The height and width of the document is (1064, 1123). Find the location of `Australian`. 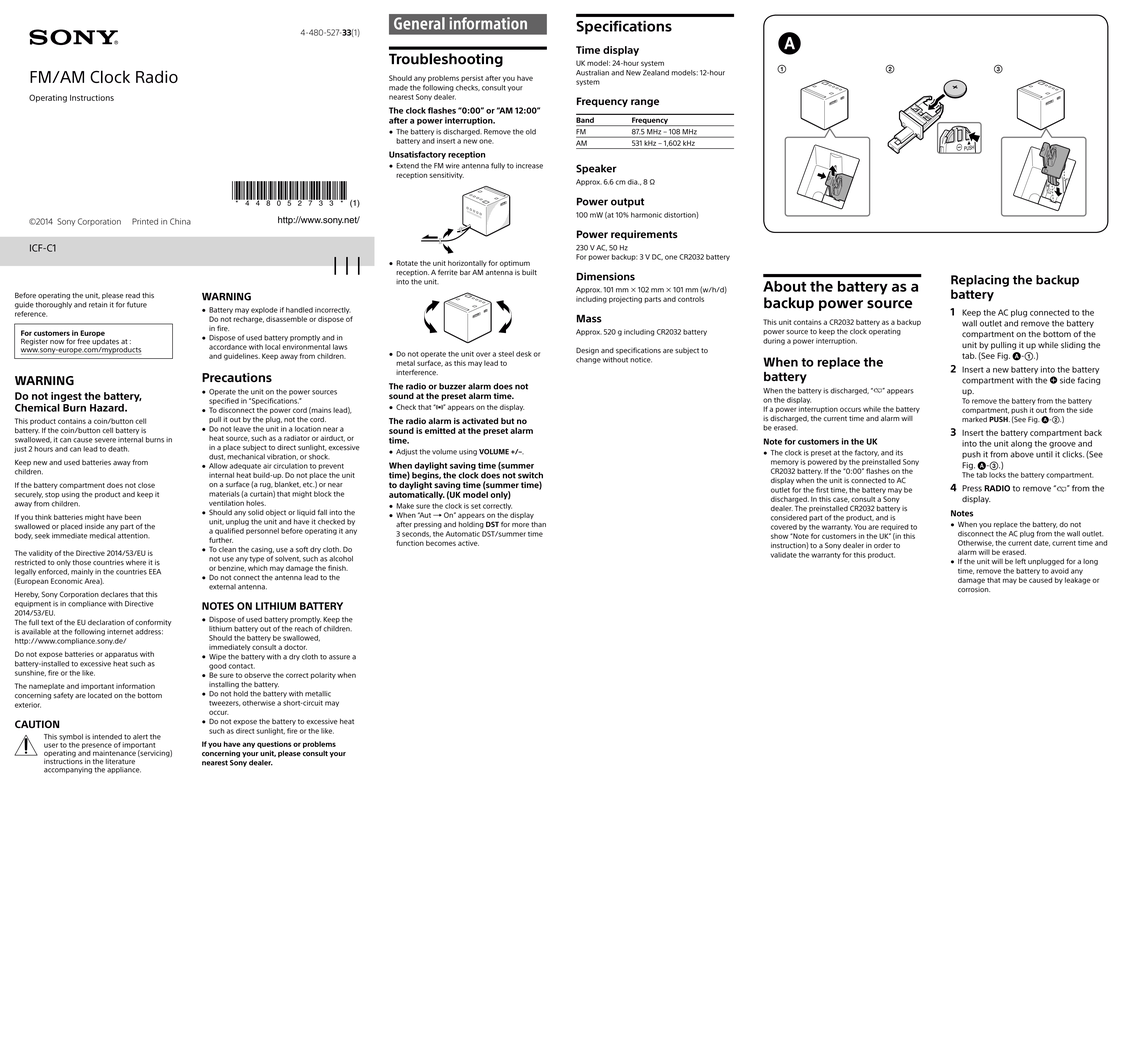

Australian is located at coordinates (592, 73).
